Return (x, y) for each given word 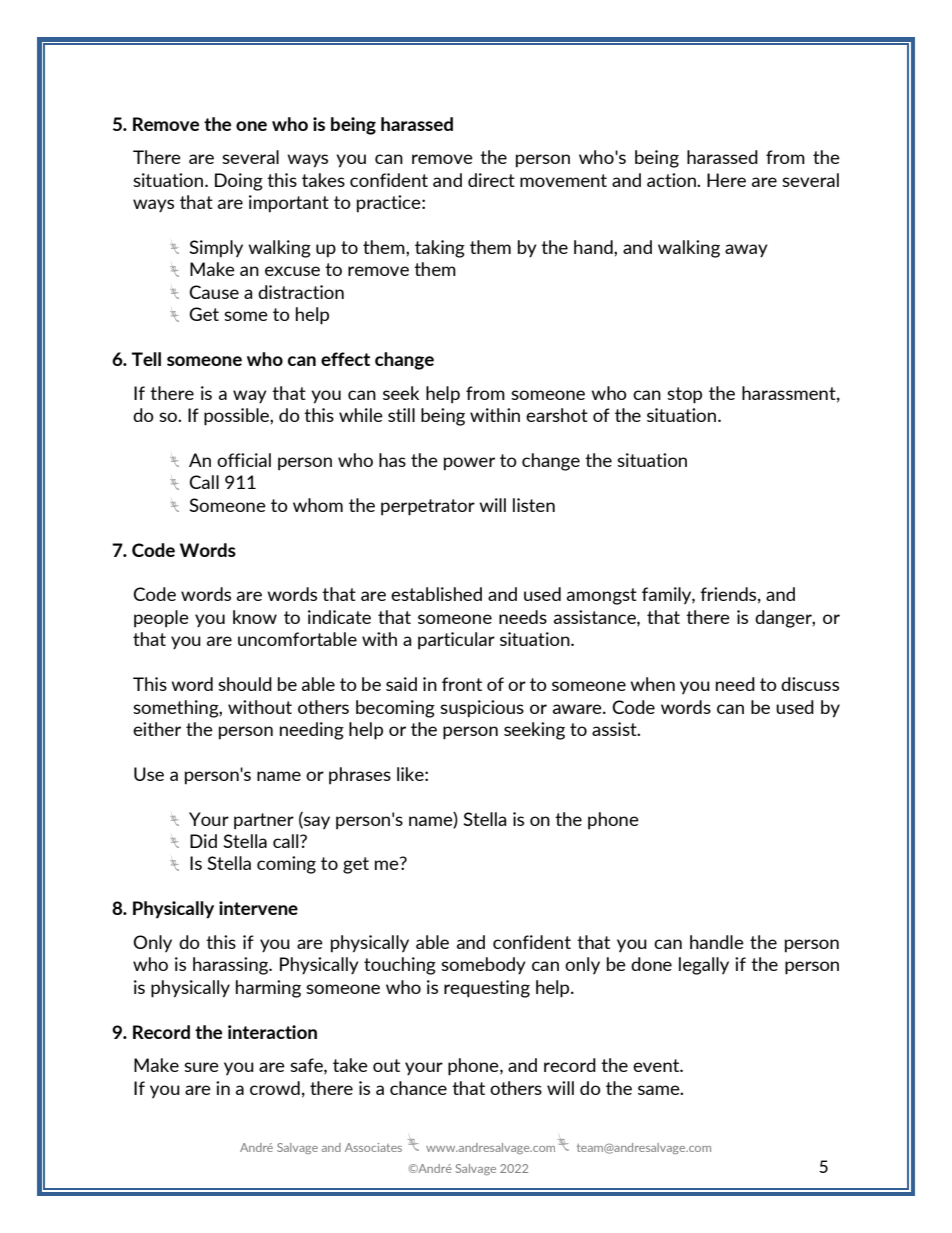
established (436, 594)
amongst (602, 596)
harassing (232, 966)
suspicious (482, 709)
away (746, 251)
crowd (275, 1088)
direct (491, 180)
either (157, 729)
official (244, 460)
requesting (487, 989)
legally (704, 966)
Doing (239, 182)
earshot (557, 415)
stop (684, 395)
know (255, 617)
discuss (810, 684)
